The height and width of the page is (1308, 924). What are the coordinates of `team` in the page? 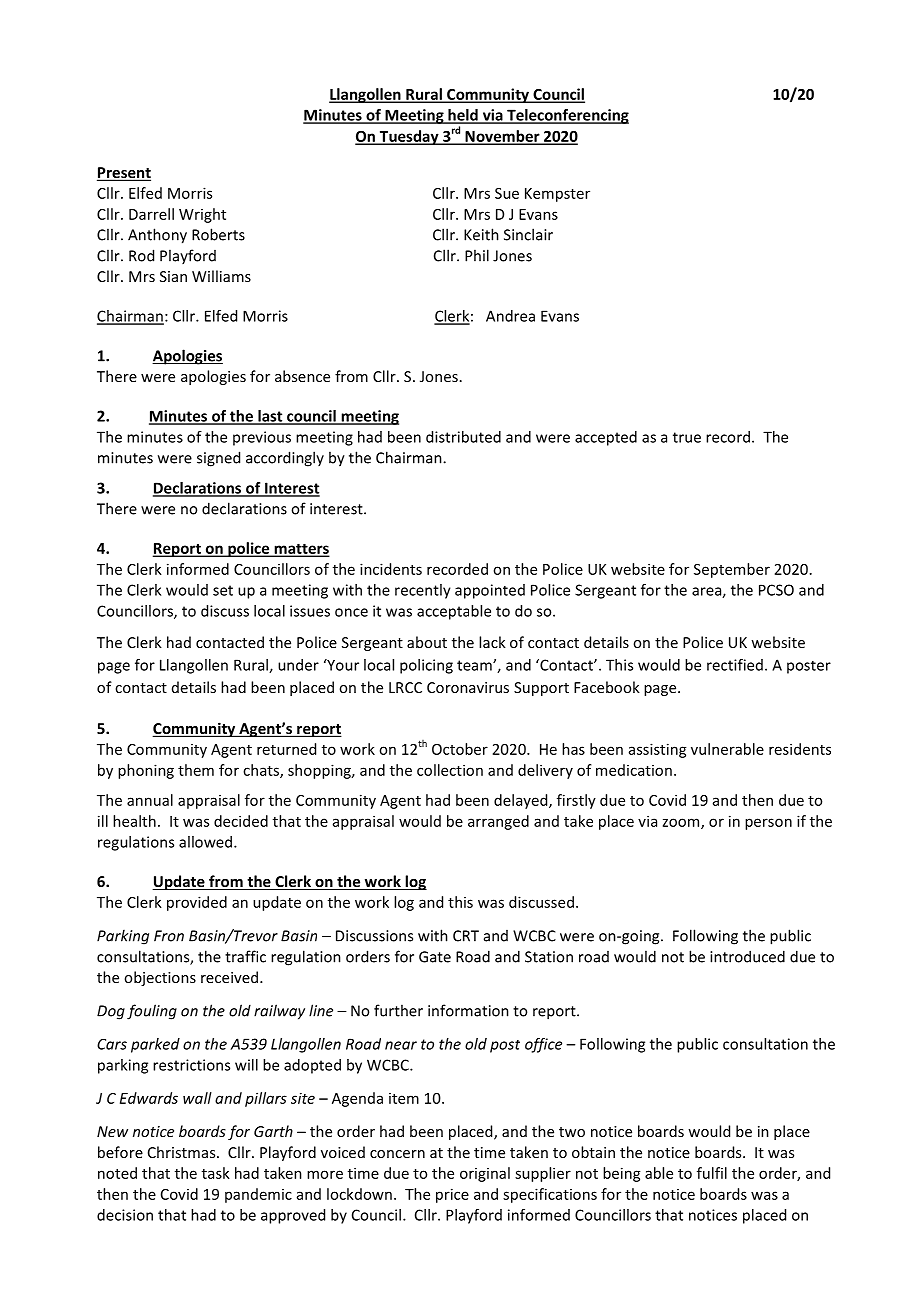 It's located at (475, 665).
